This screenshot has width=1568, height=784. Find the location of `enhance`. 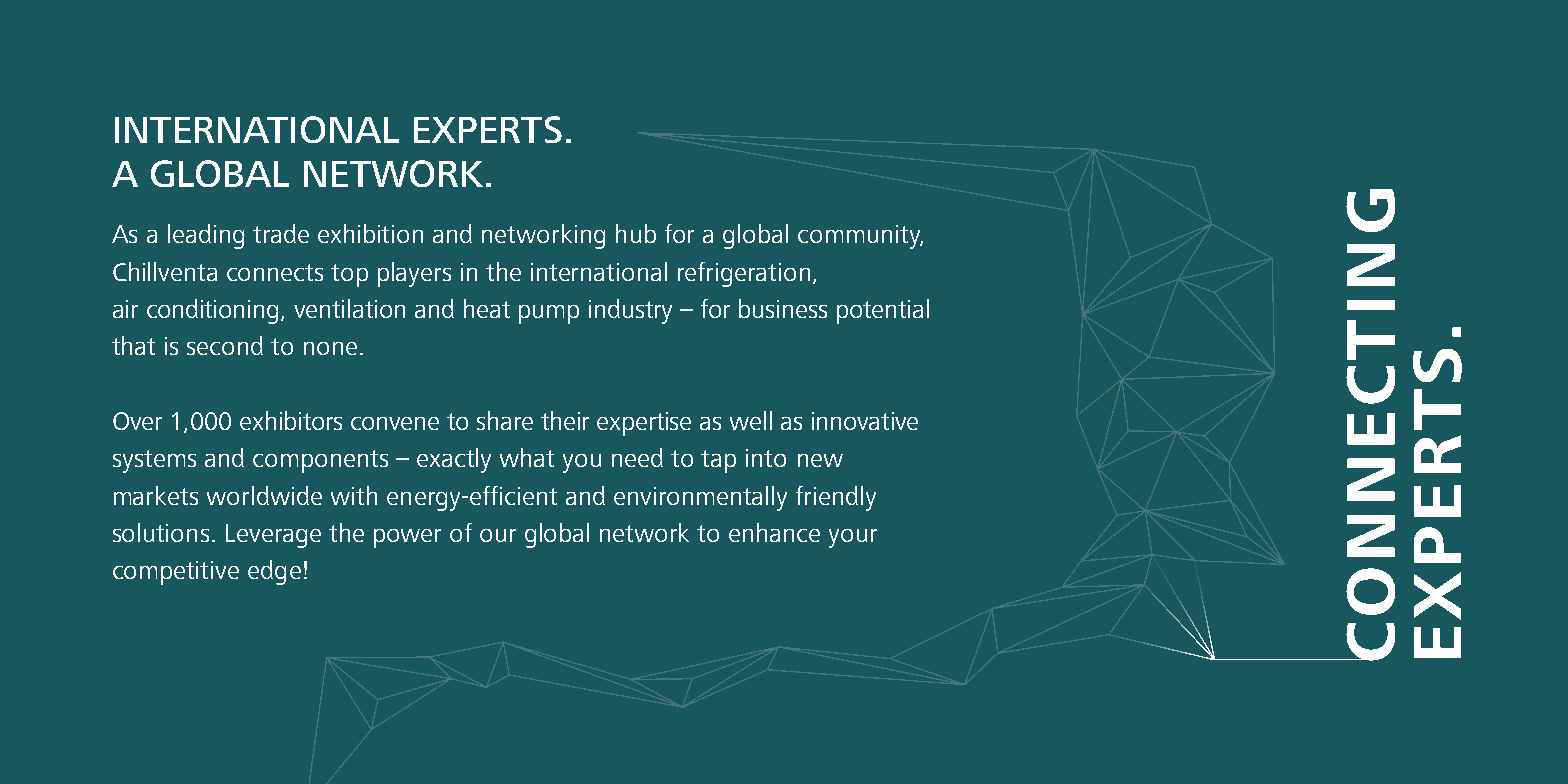

enhance is located at coordinates (774, 532).
